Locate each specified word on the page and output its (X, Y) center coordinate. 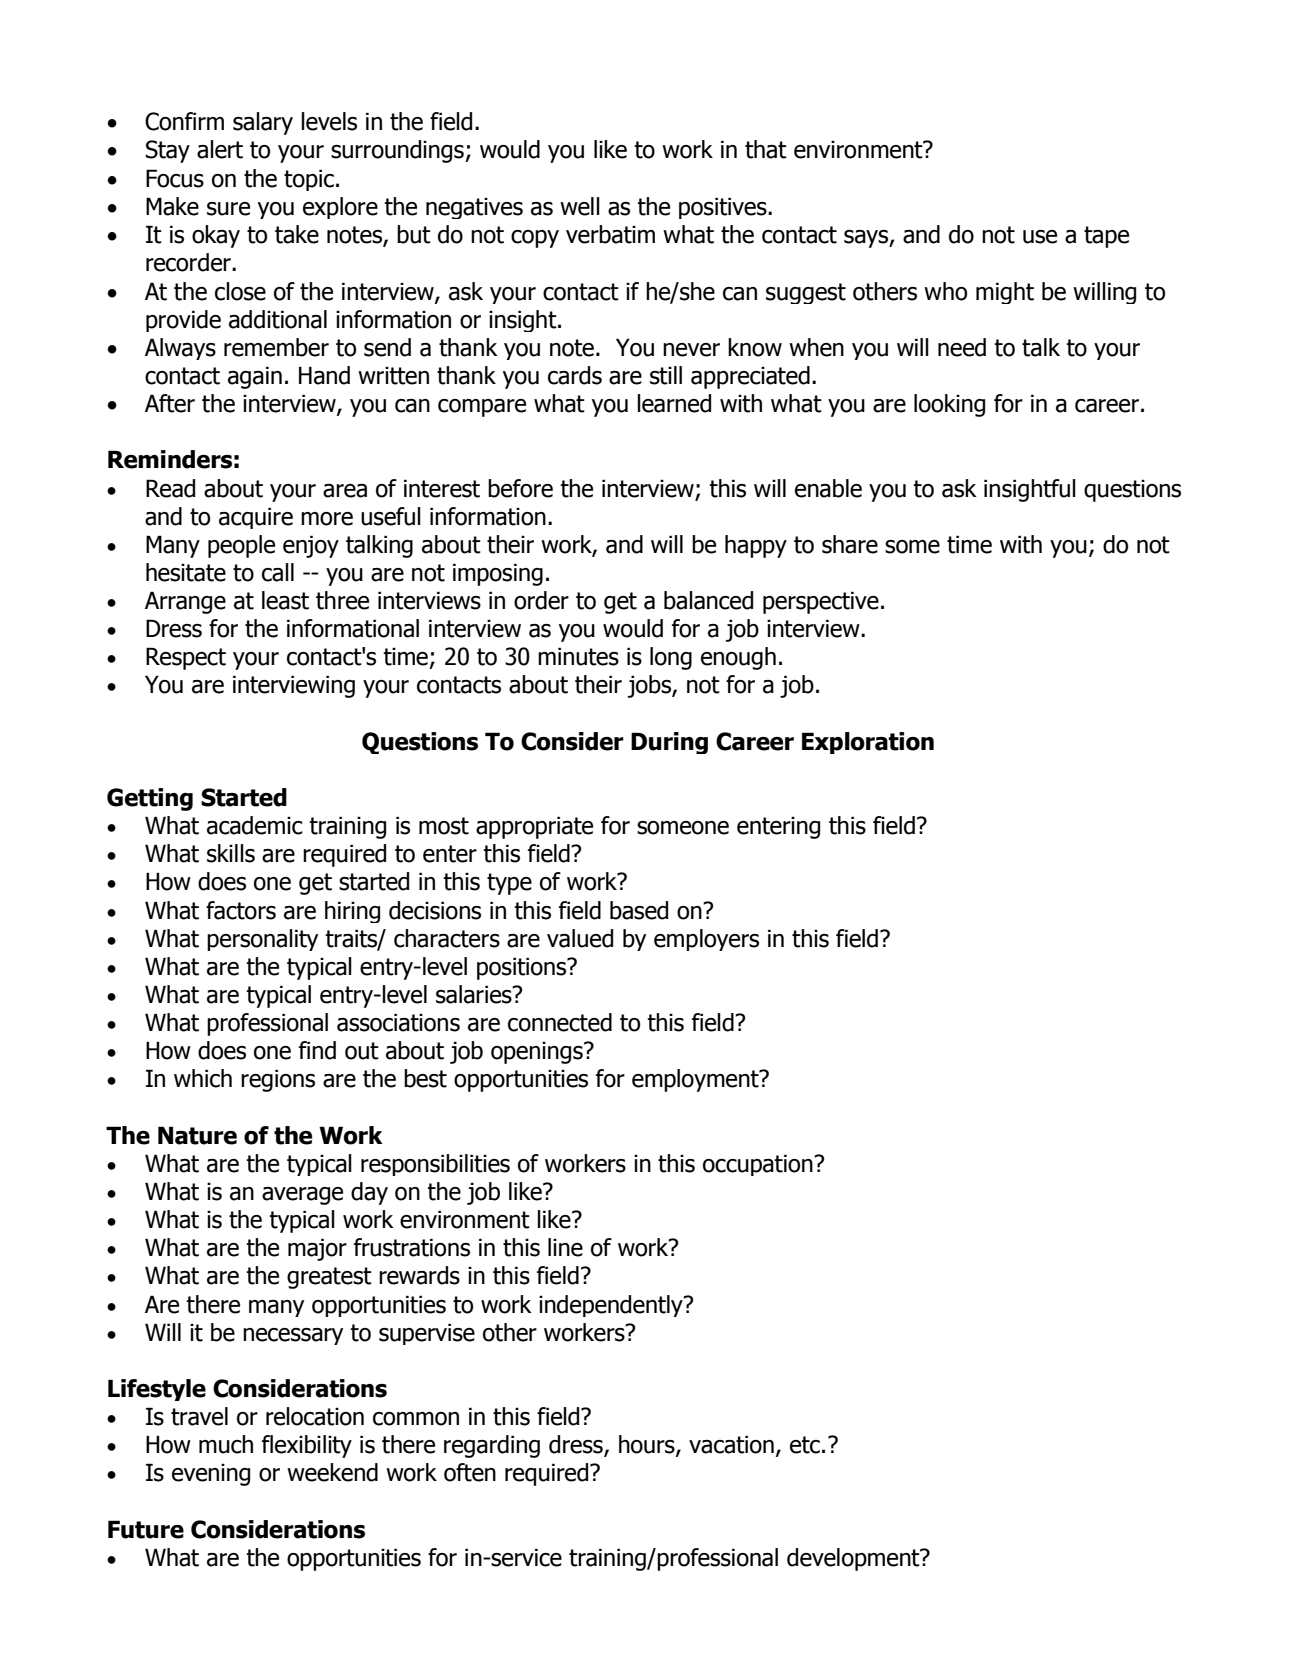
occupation (759, 1165)
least (285, 600)
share (850, 544)
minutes (578, 656)
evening (211, 1475)
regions (278, 1080)
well (580, 206)
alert (220, 149)
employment (696, 1080)
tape (1106, 237)
